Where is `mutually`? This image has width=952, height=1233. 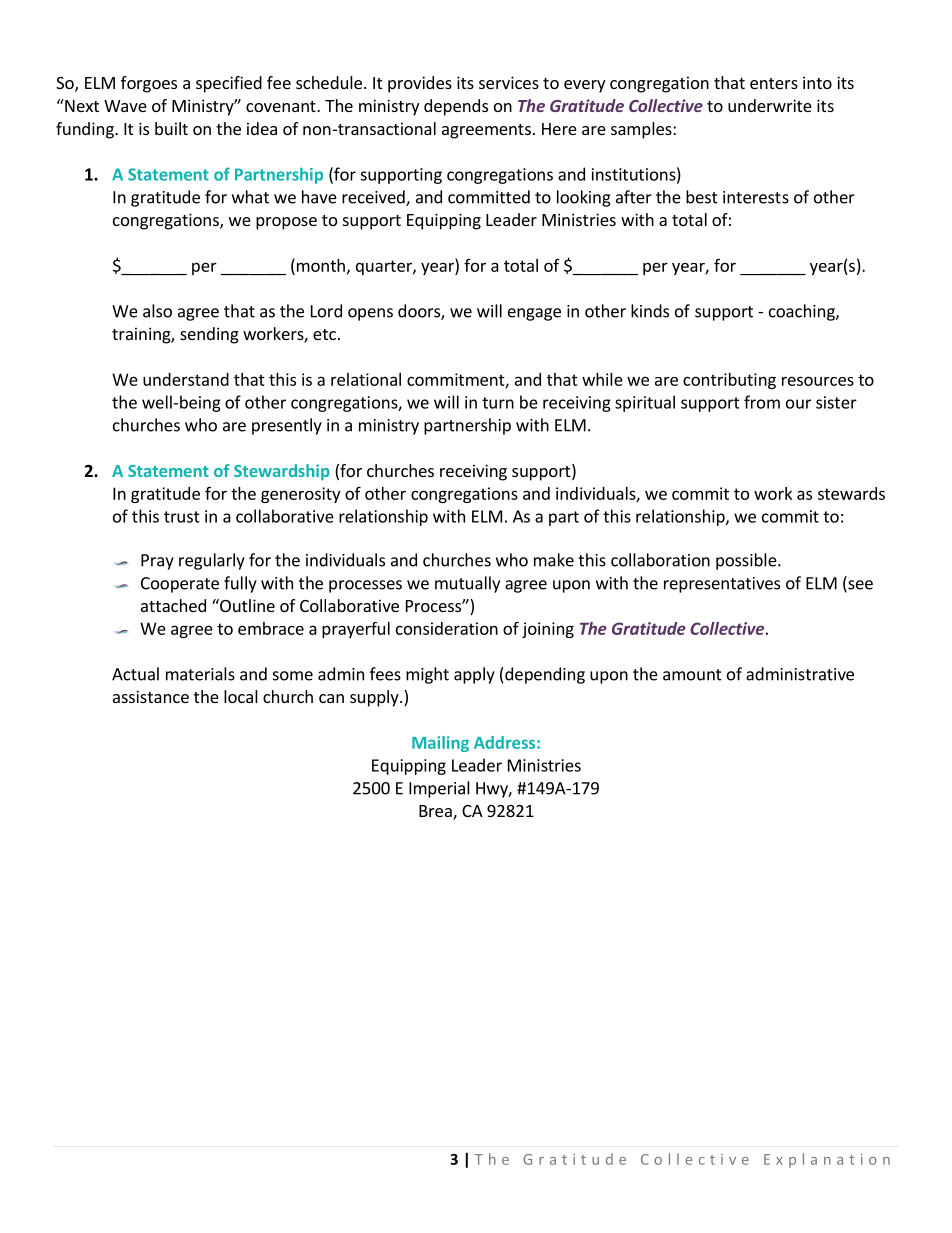
mutually is located at coordinates (467, 584).
